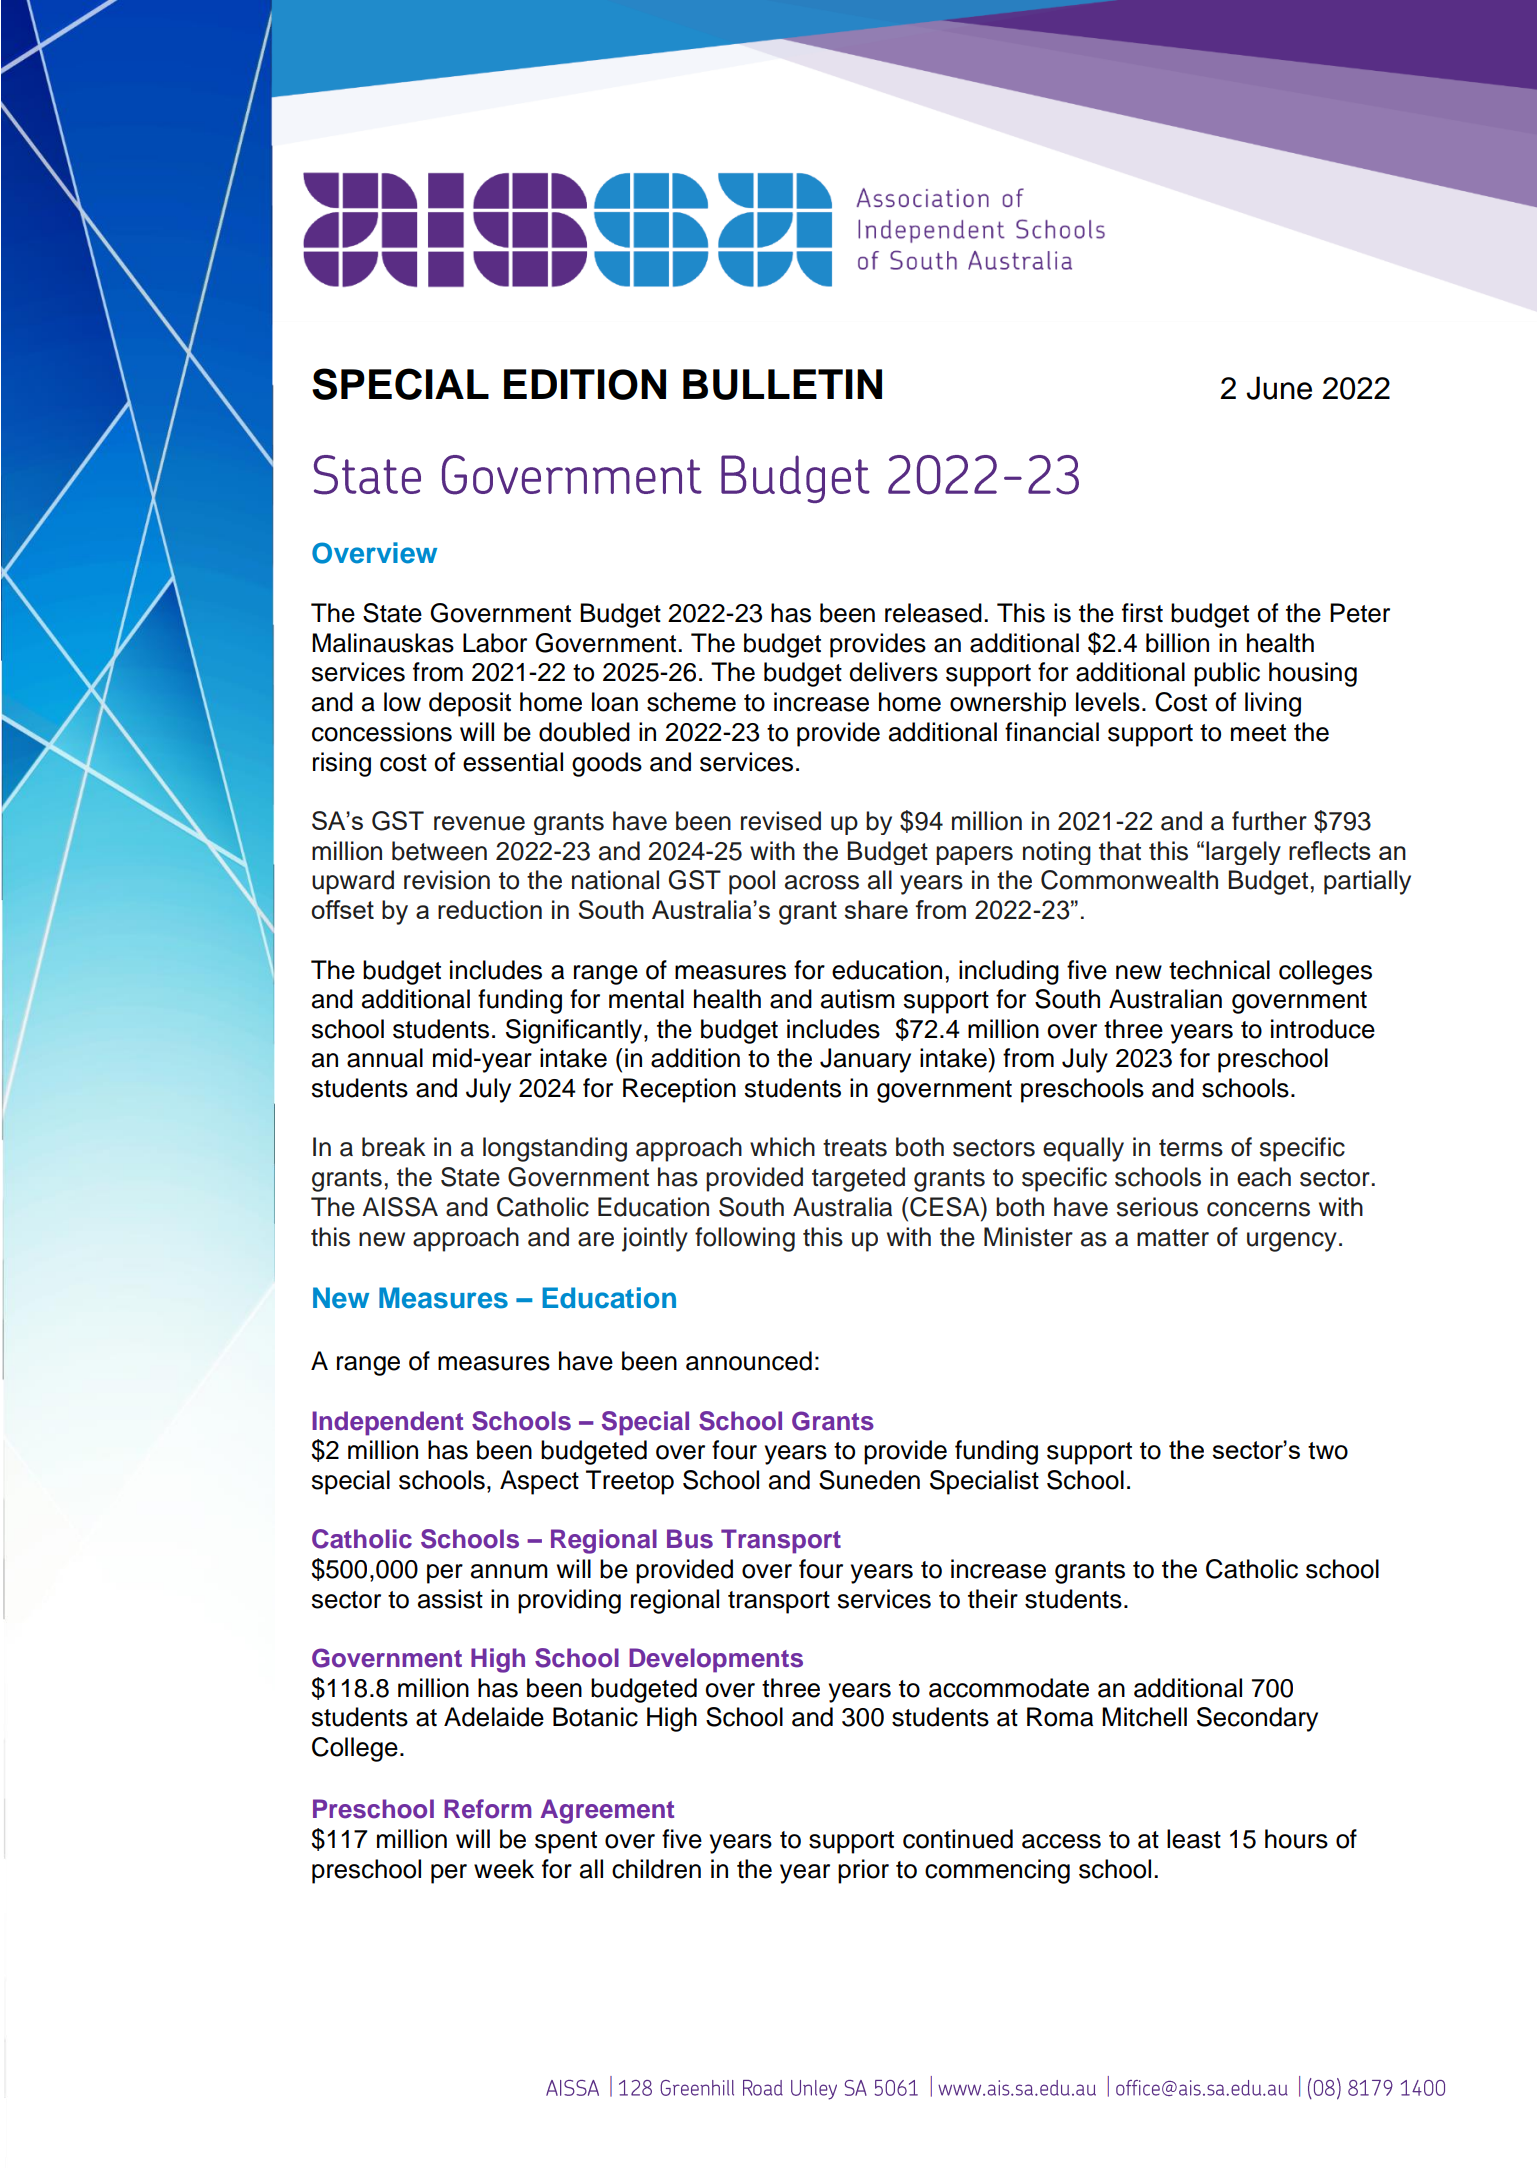  Describe the element at coordinates (1194, 1839) in the screenshot. I see `least` at that location.
